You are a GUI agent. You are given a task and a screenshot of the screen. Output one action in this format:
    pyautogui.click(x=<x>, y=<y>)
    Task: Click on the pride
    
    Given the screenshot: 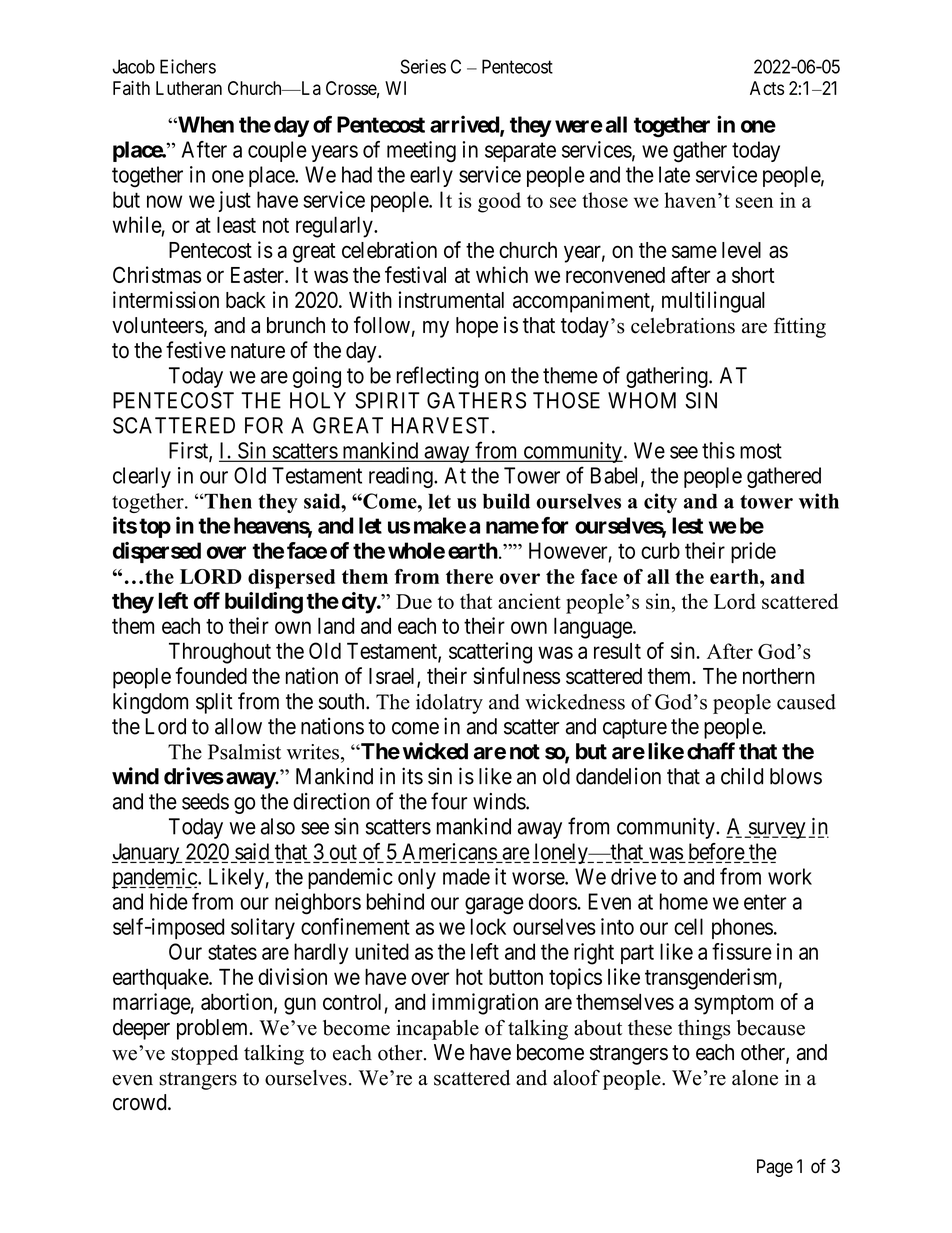 What is the action you would take?
    pyautogui.click(x=753, y=552)
